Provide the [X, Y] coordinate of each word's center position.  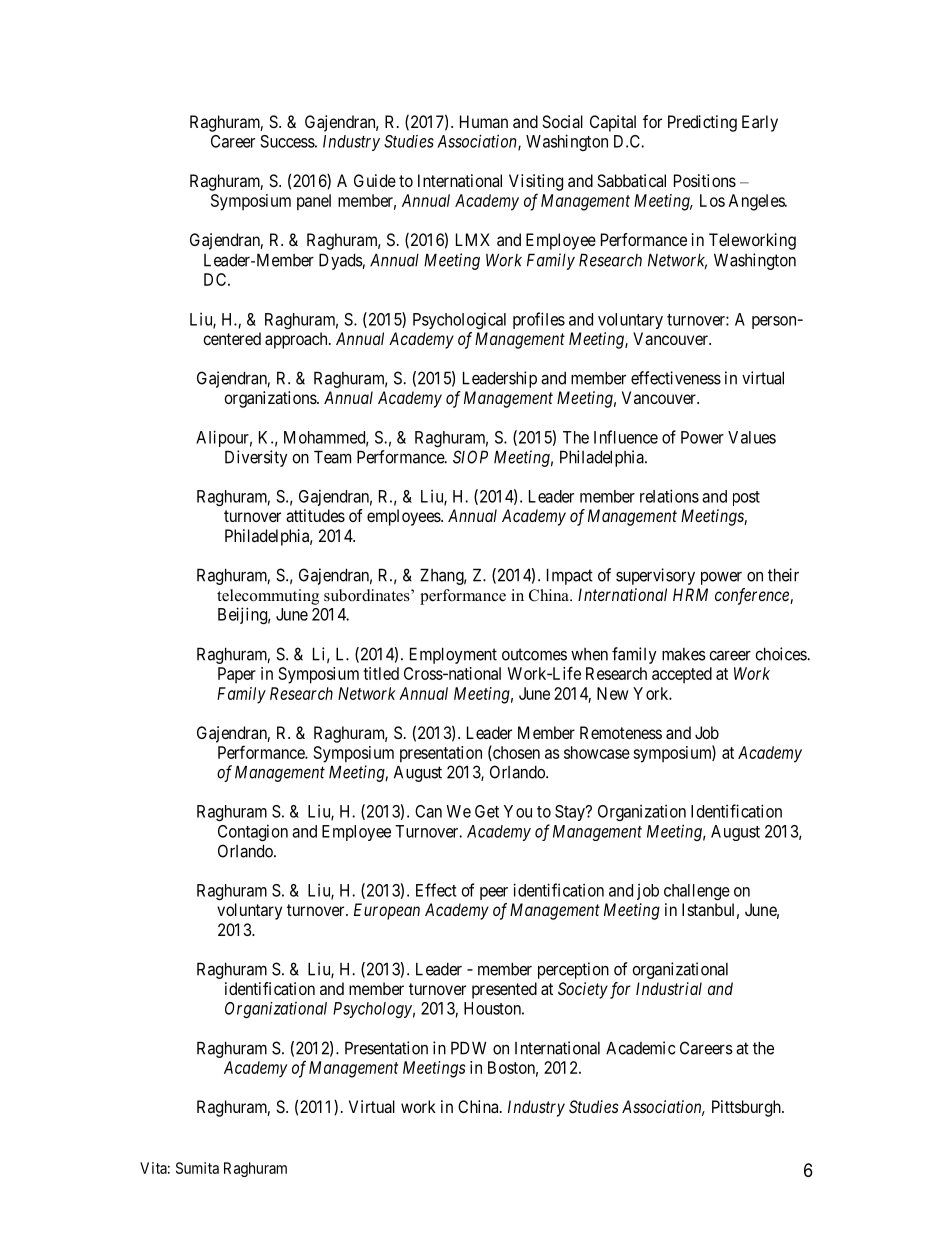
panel [314, 202]
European [387, 911]
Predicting [702, 123]
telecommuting [268, 597]
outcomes [534, 654]
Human [484, 121]
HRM [690, 594]
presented [504, 990]
